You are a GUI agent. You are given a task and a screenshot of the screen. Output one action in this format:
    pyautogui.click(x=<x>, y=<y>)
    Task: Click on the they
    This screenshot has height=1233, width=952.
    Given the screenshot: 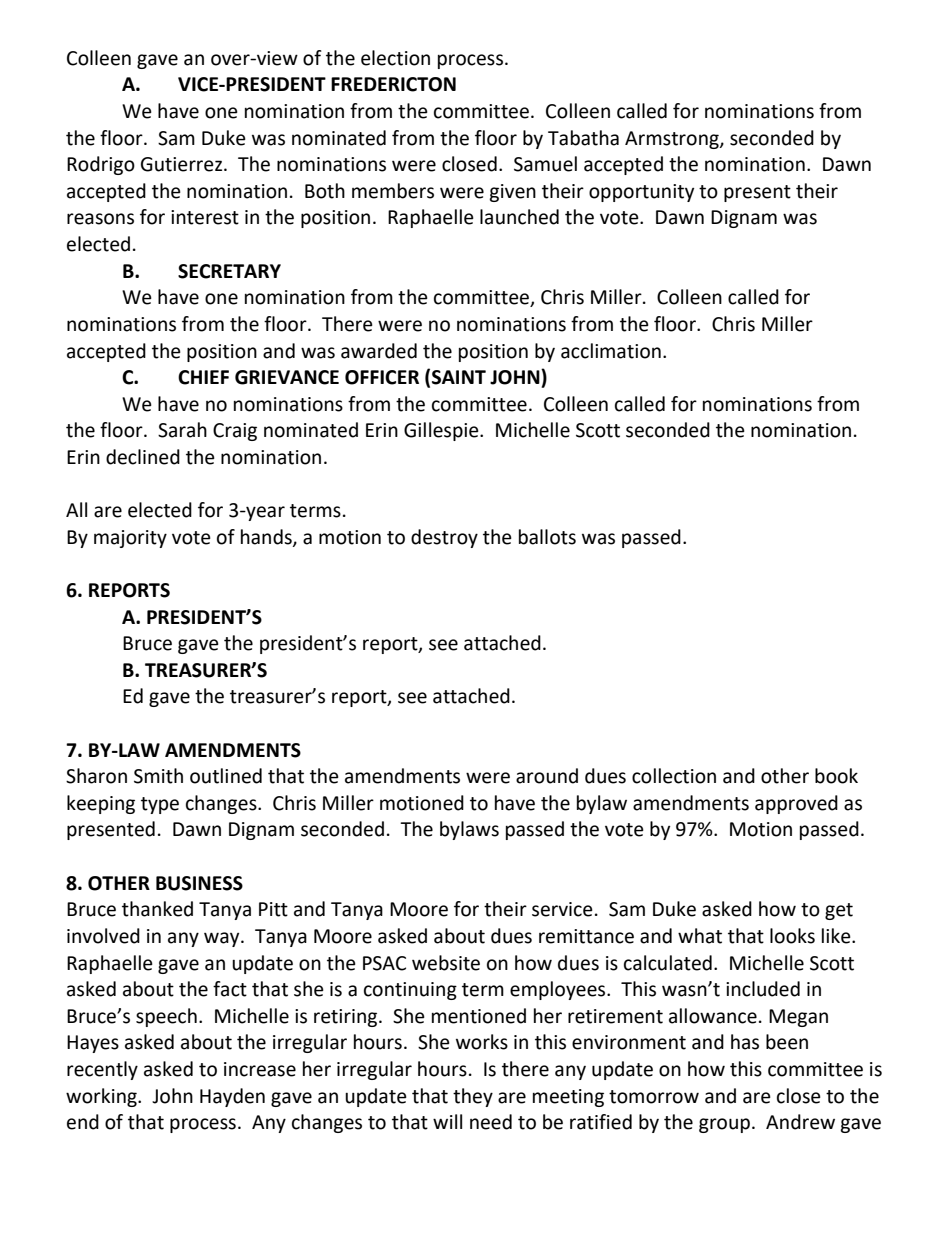 What is the action you would take?
    pyautogui.click(x=473, y=1097)
